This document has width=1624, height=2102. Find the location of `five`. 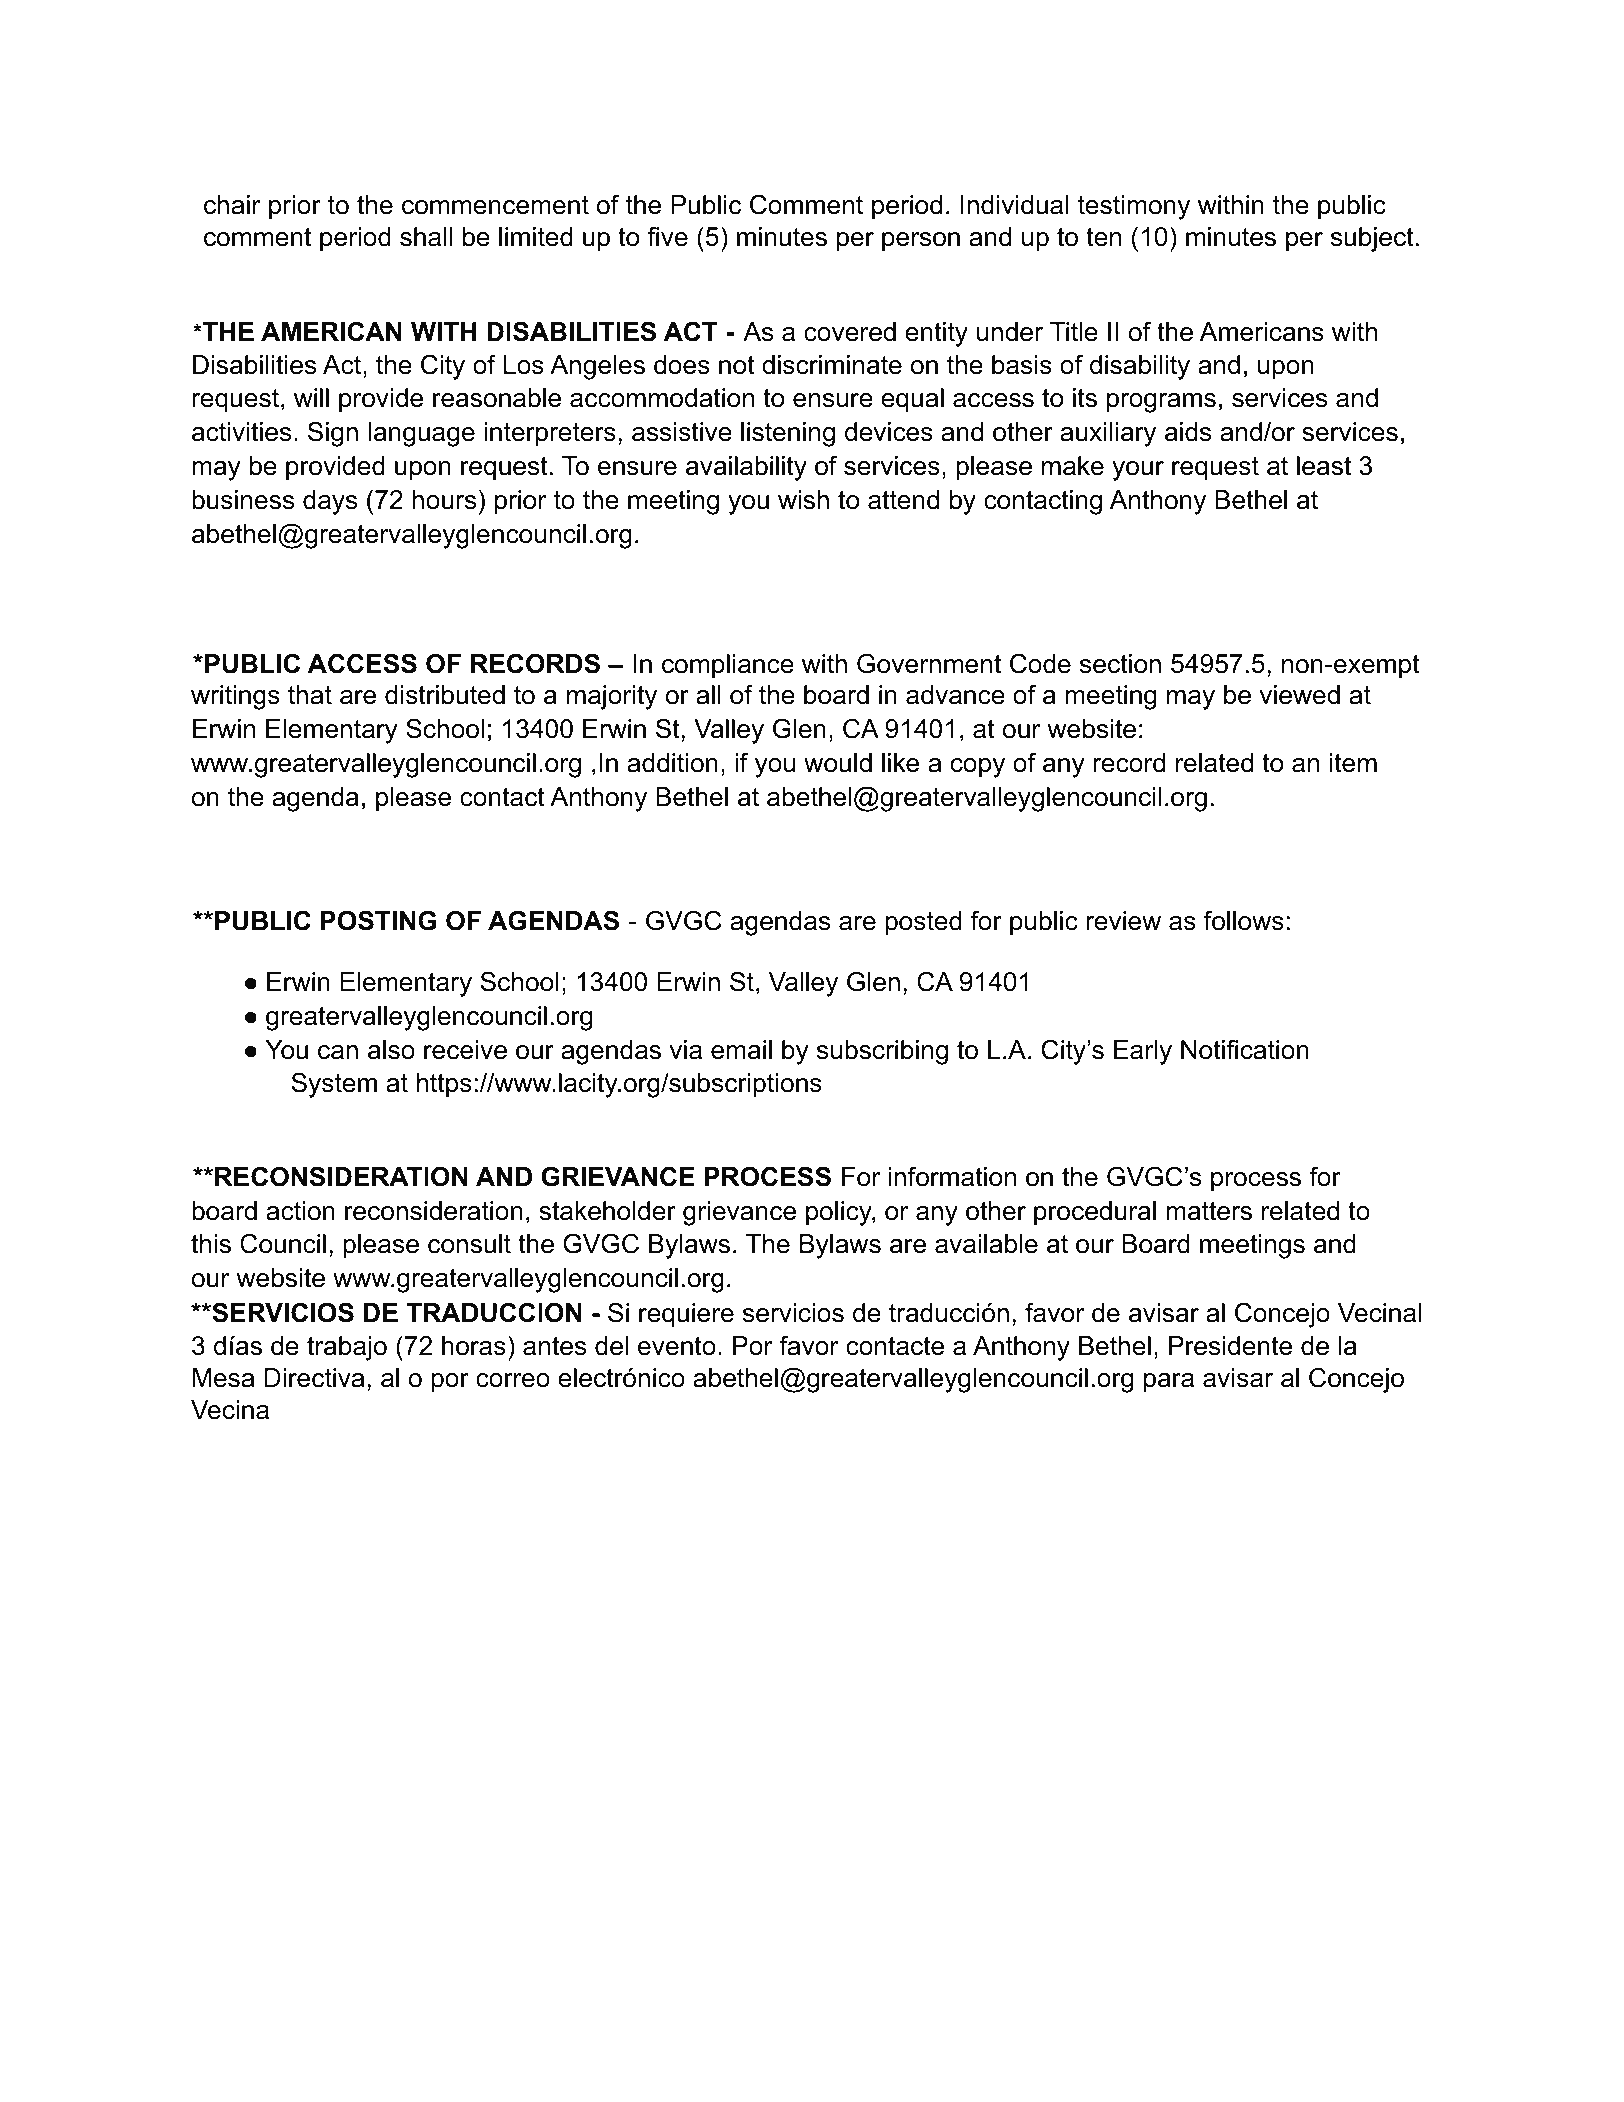

five is located at coordinates (667, 236).
